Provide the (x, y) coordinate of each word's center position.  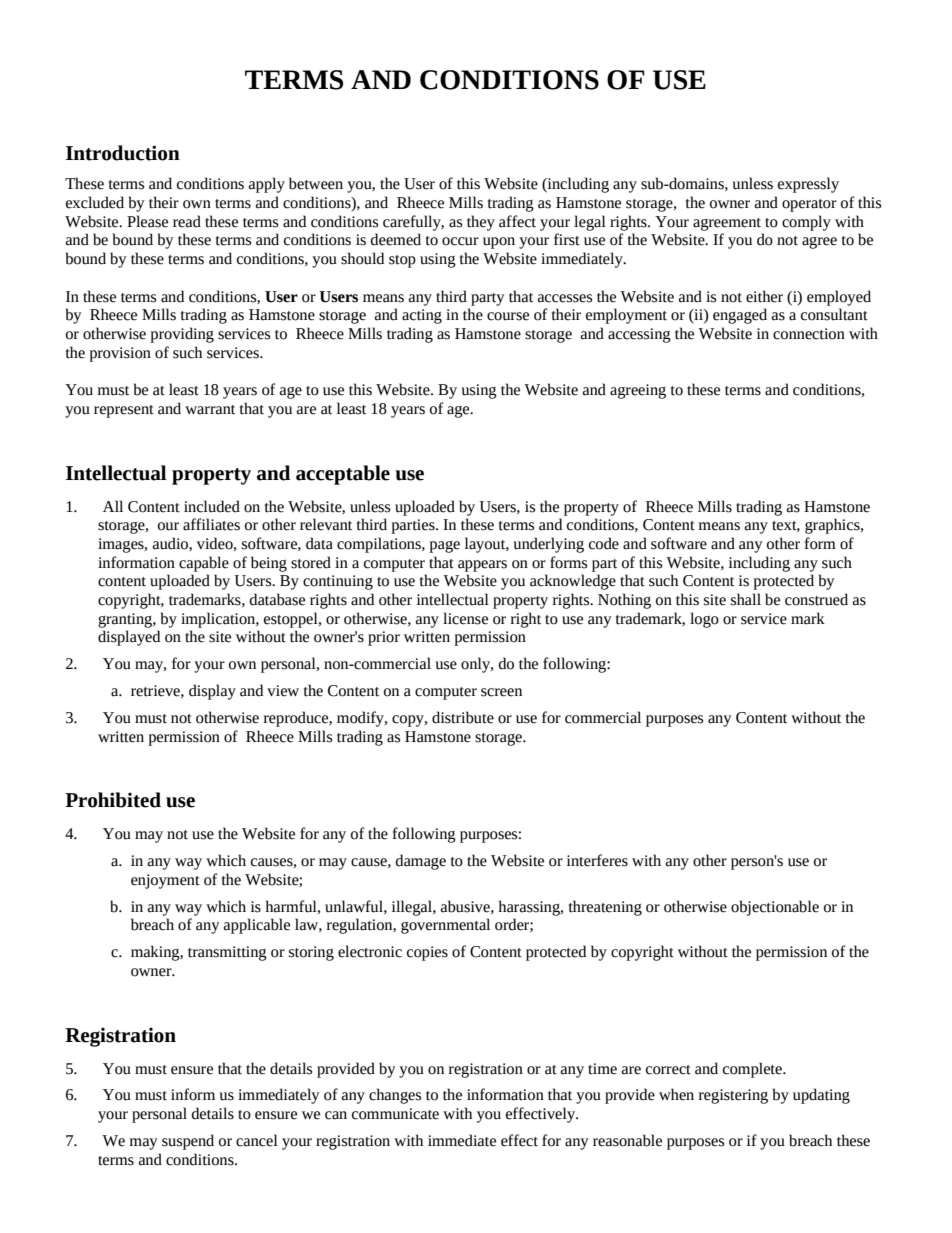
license (465, 618)
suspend (188, 1142)
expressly (808, 185)
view (283, 691)
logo (704, 620)
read (187, 221)
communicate (395, 1114)
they (481, 223)
